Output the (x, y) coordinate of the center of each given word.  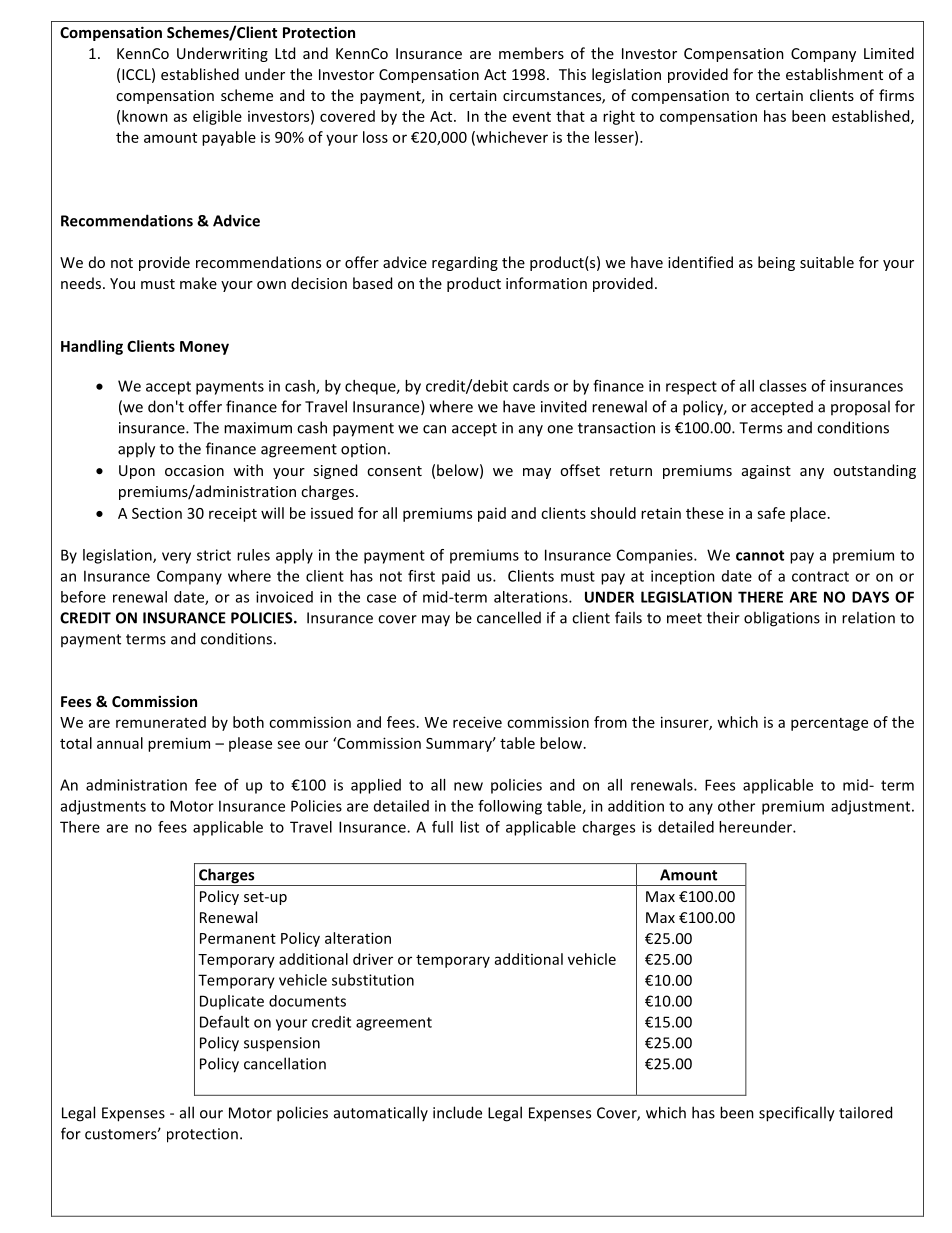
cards (531, 386)
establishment (834, 74)
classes (783, 386)
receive (477, 722)
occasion (194, 470)
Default (224, 1021)
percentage (829, 724)
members (531, 53)
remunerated (161, 722)
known (145, 116)
